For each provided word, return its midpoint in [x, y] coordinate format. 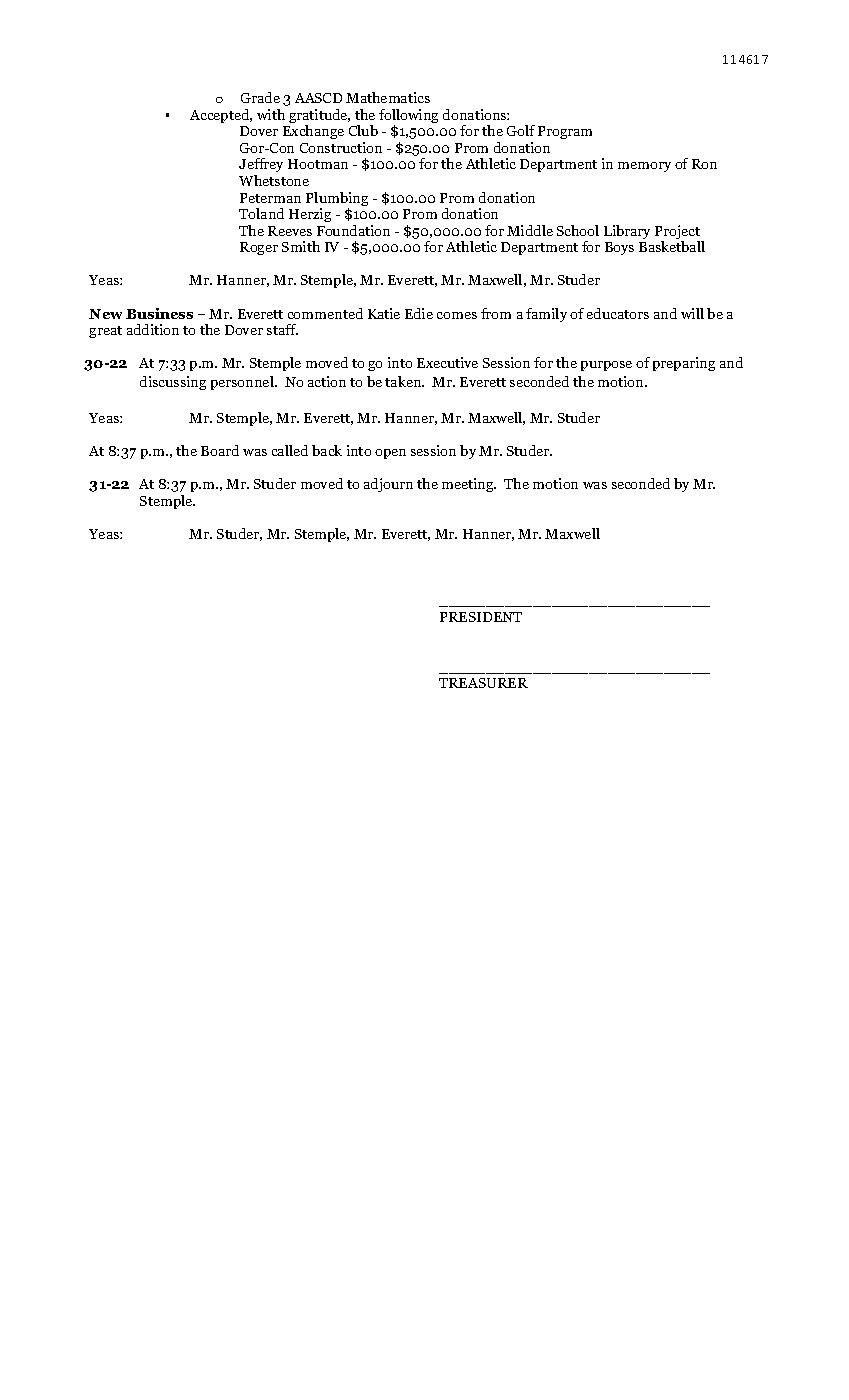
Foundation [353, 230]
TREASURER [483, 683]
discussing [173, 383]
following [408, 117]
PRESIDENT [481, 617]
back [327, 450]
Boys [619, 248]
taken [404, 381]
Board [220, 450]
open [390, 454]
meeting [469, 485]
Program [565, 132]
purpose [606, 366]
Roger [259, 248]
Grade [260, 97]
